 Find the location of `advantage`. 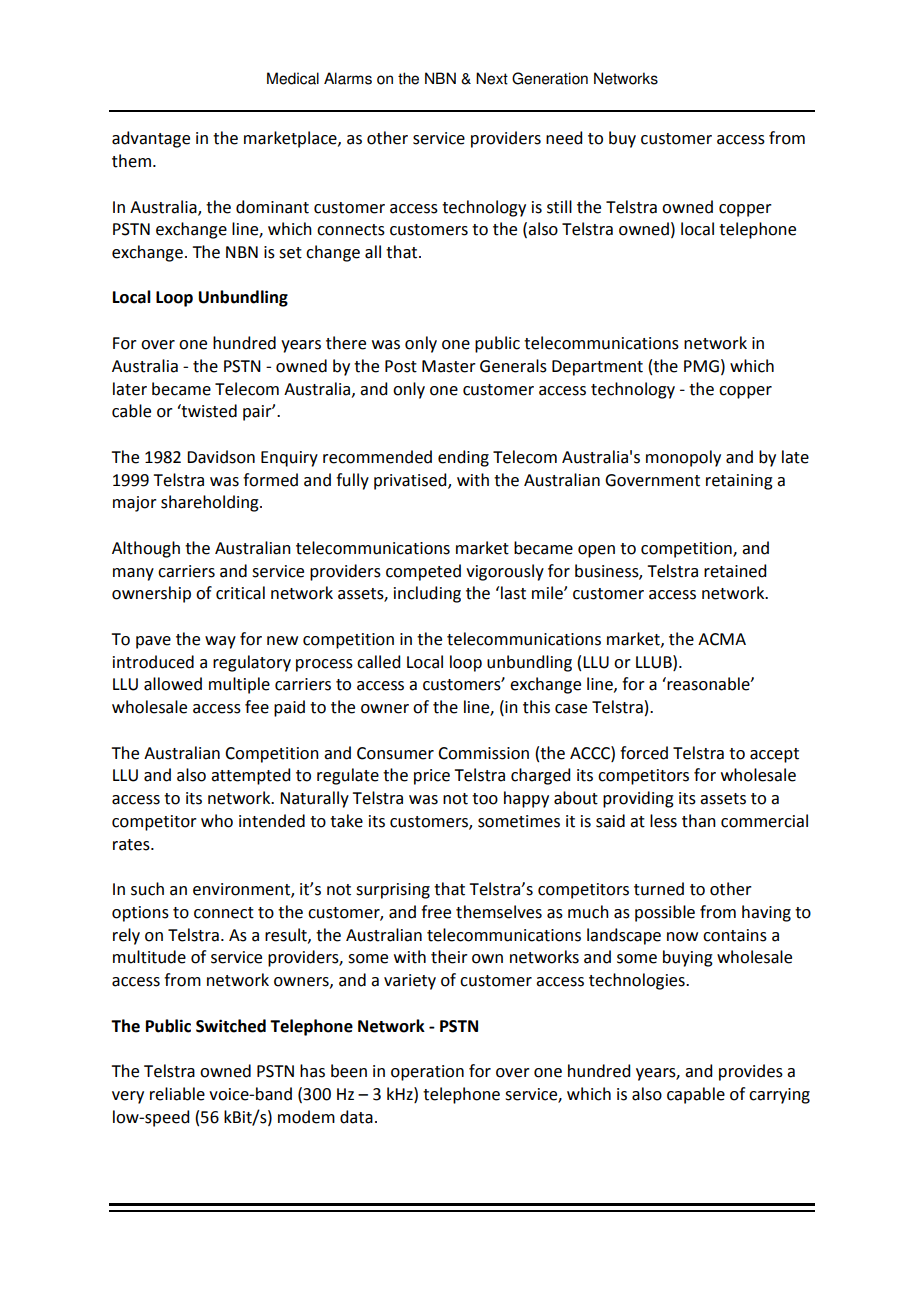

advantage is located at coordinates (151, 139).
